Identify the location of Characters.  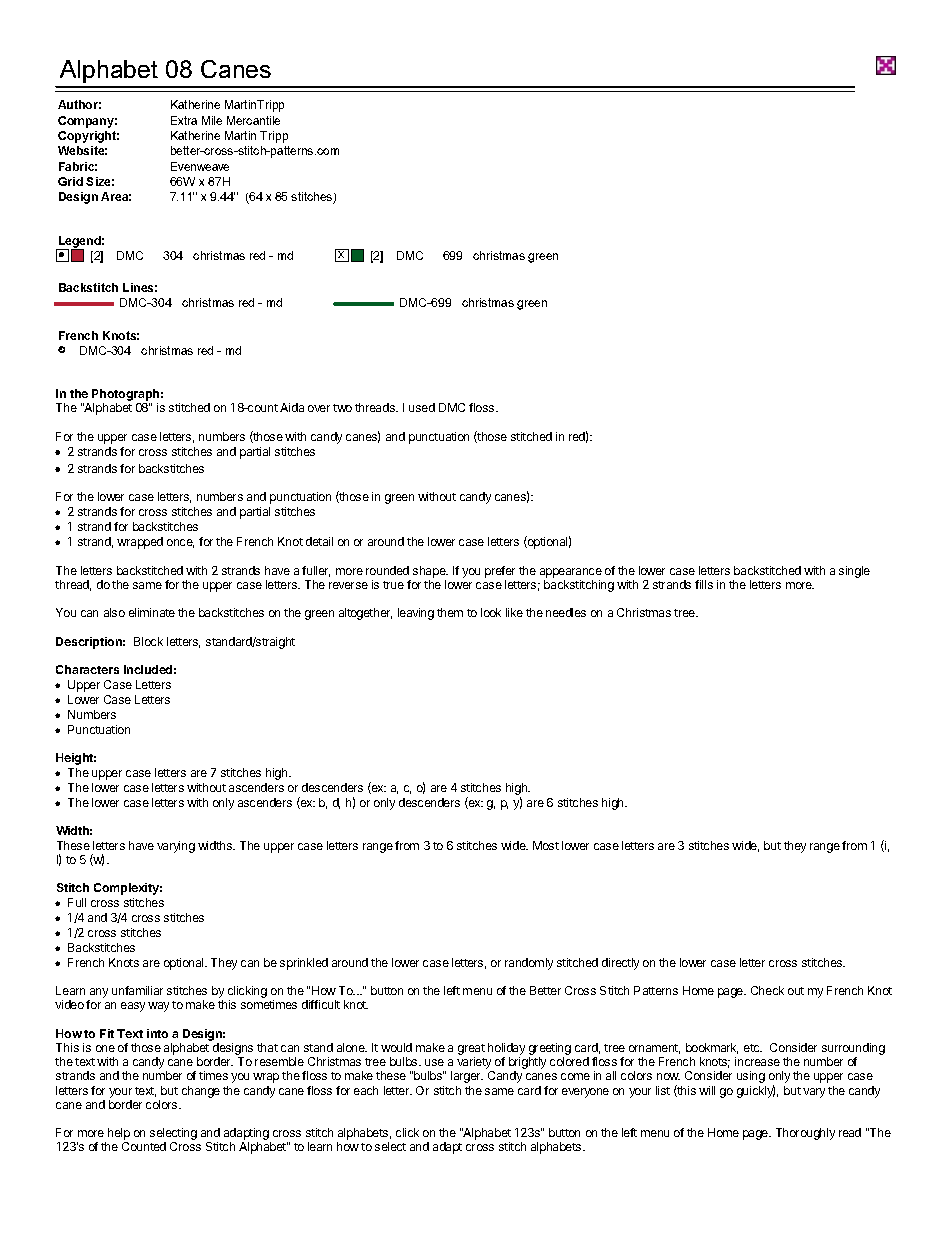
(87, 669).
